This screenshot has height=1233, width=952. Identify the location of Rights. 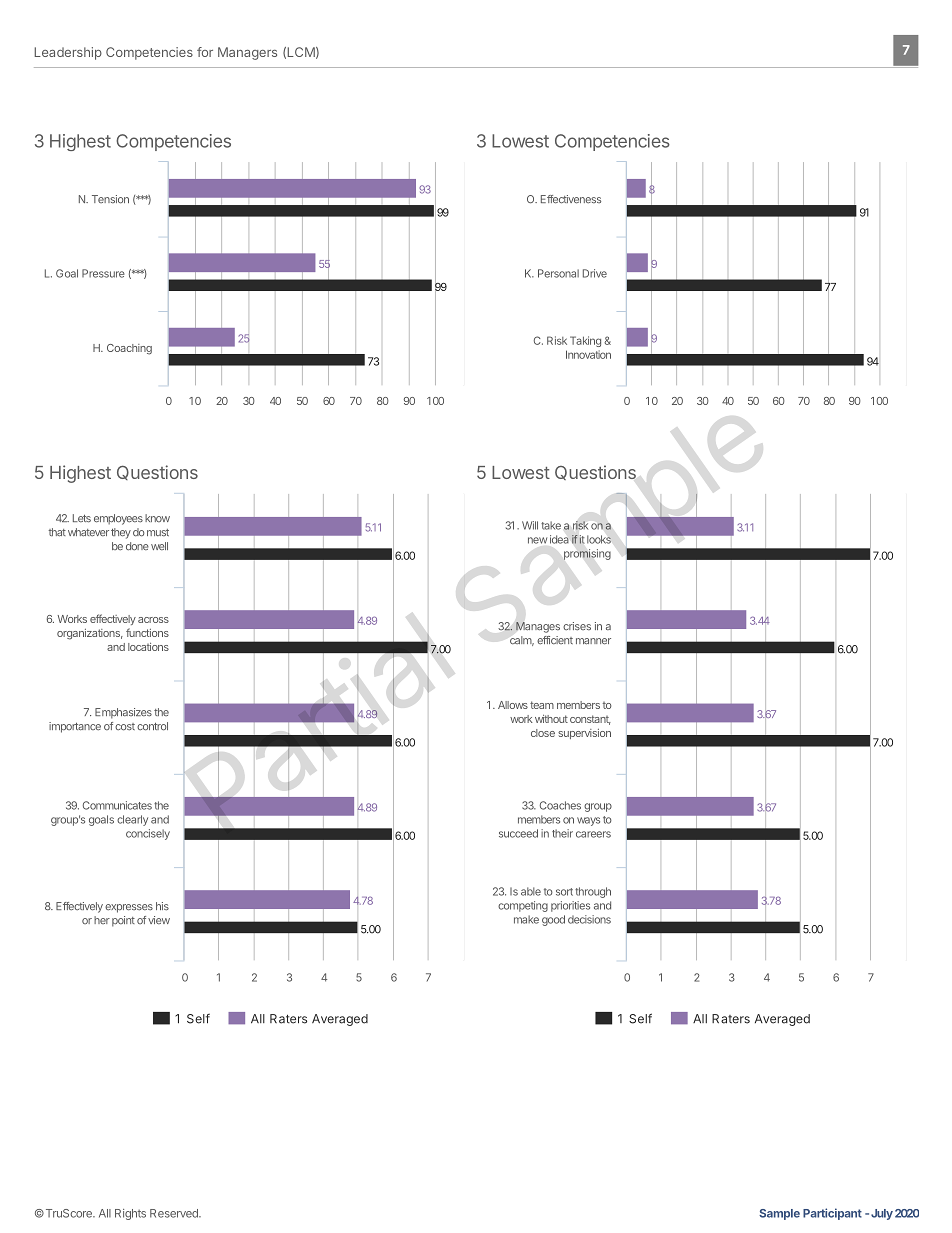
(130, 1214).
